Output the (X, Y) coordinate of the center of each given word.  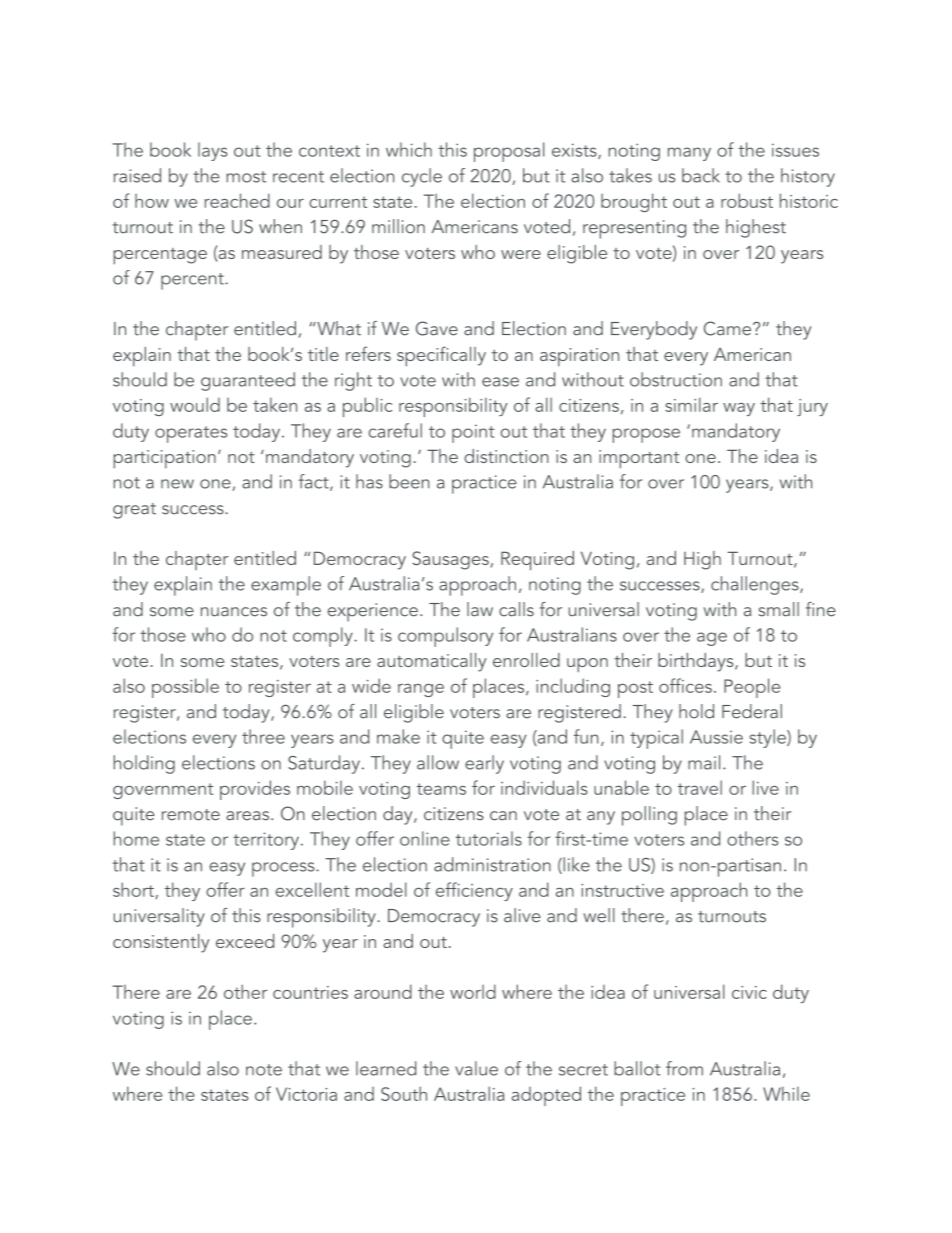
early (484, 764)
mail (704, 762)
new (177, 484)
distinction (506, 456)
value (476, 1068)
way (739, 409)
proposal (509, 152)
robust (747, 200)
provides (255, 790)
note (264, 1070)
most (246, 177)
